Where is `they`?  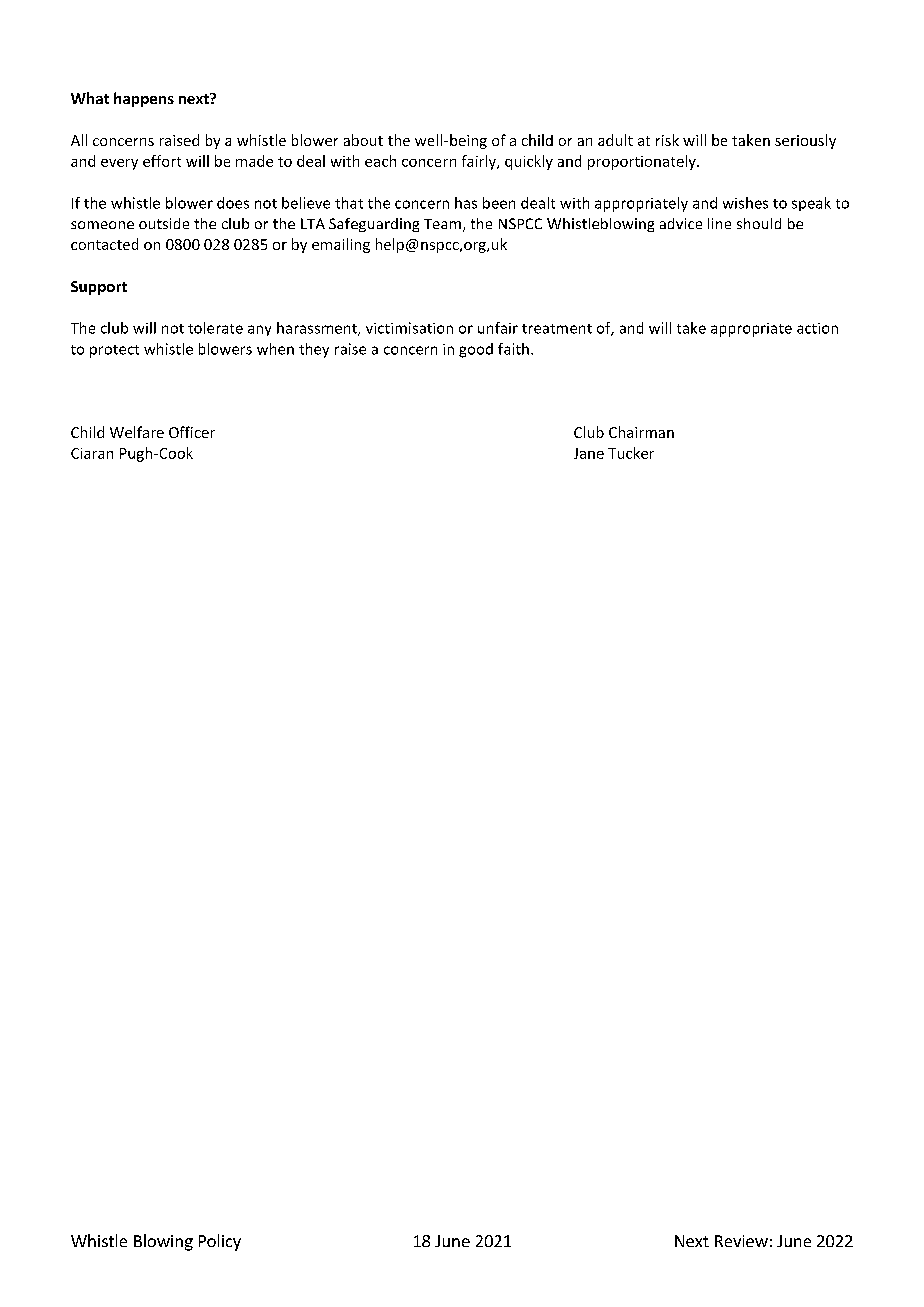
they is located at coordinates (314, 350).
